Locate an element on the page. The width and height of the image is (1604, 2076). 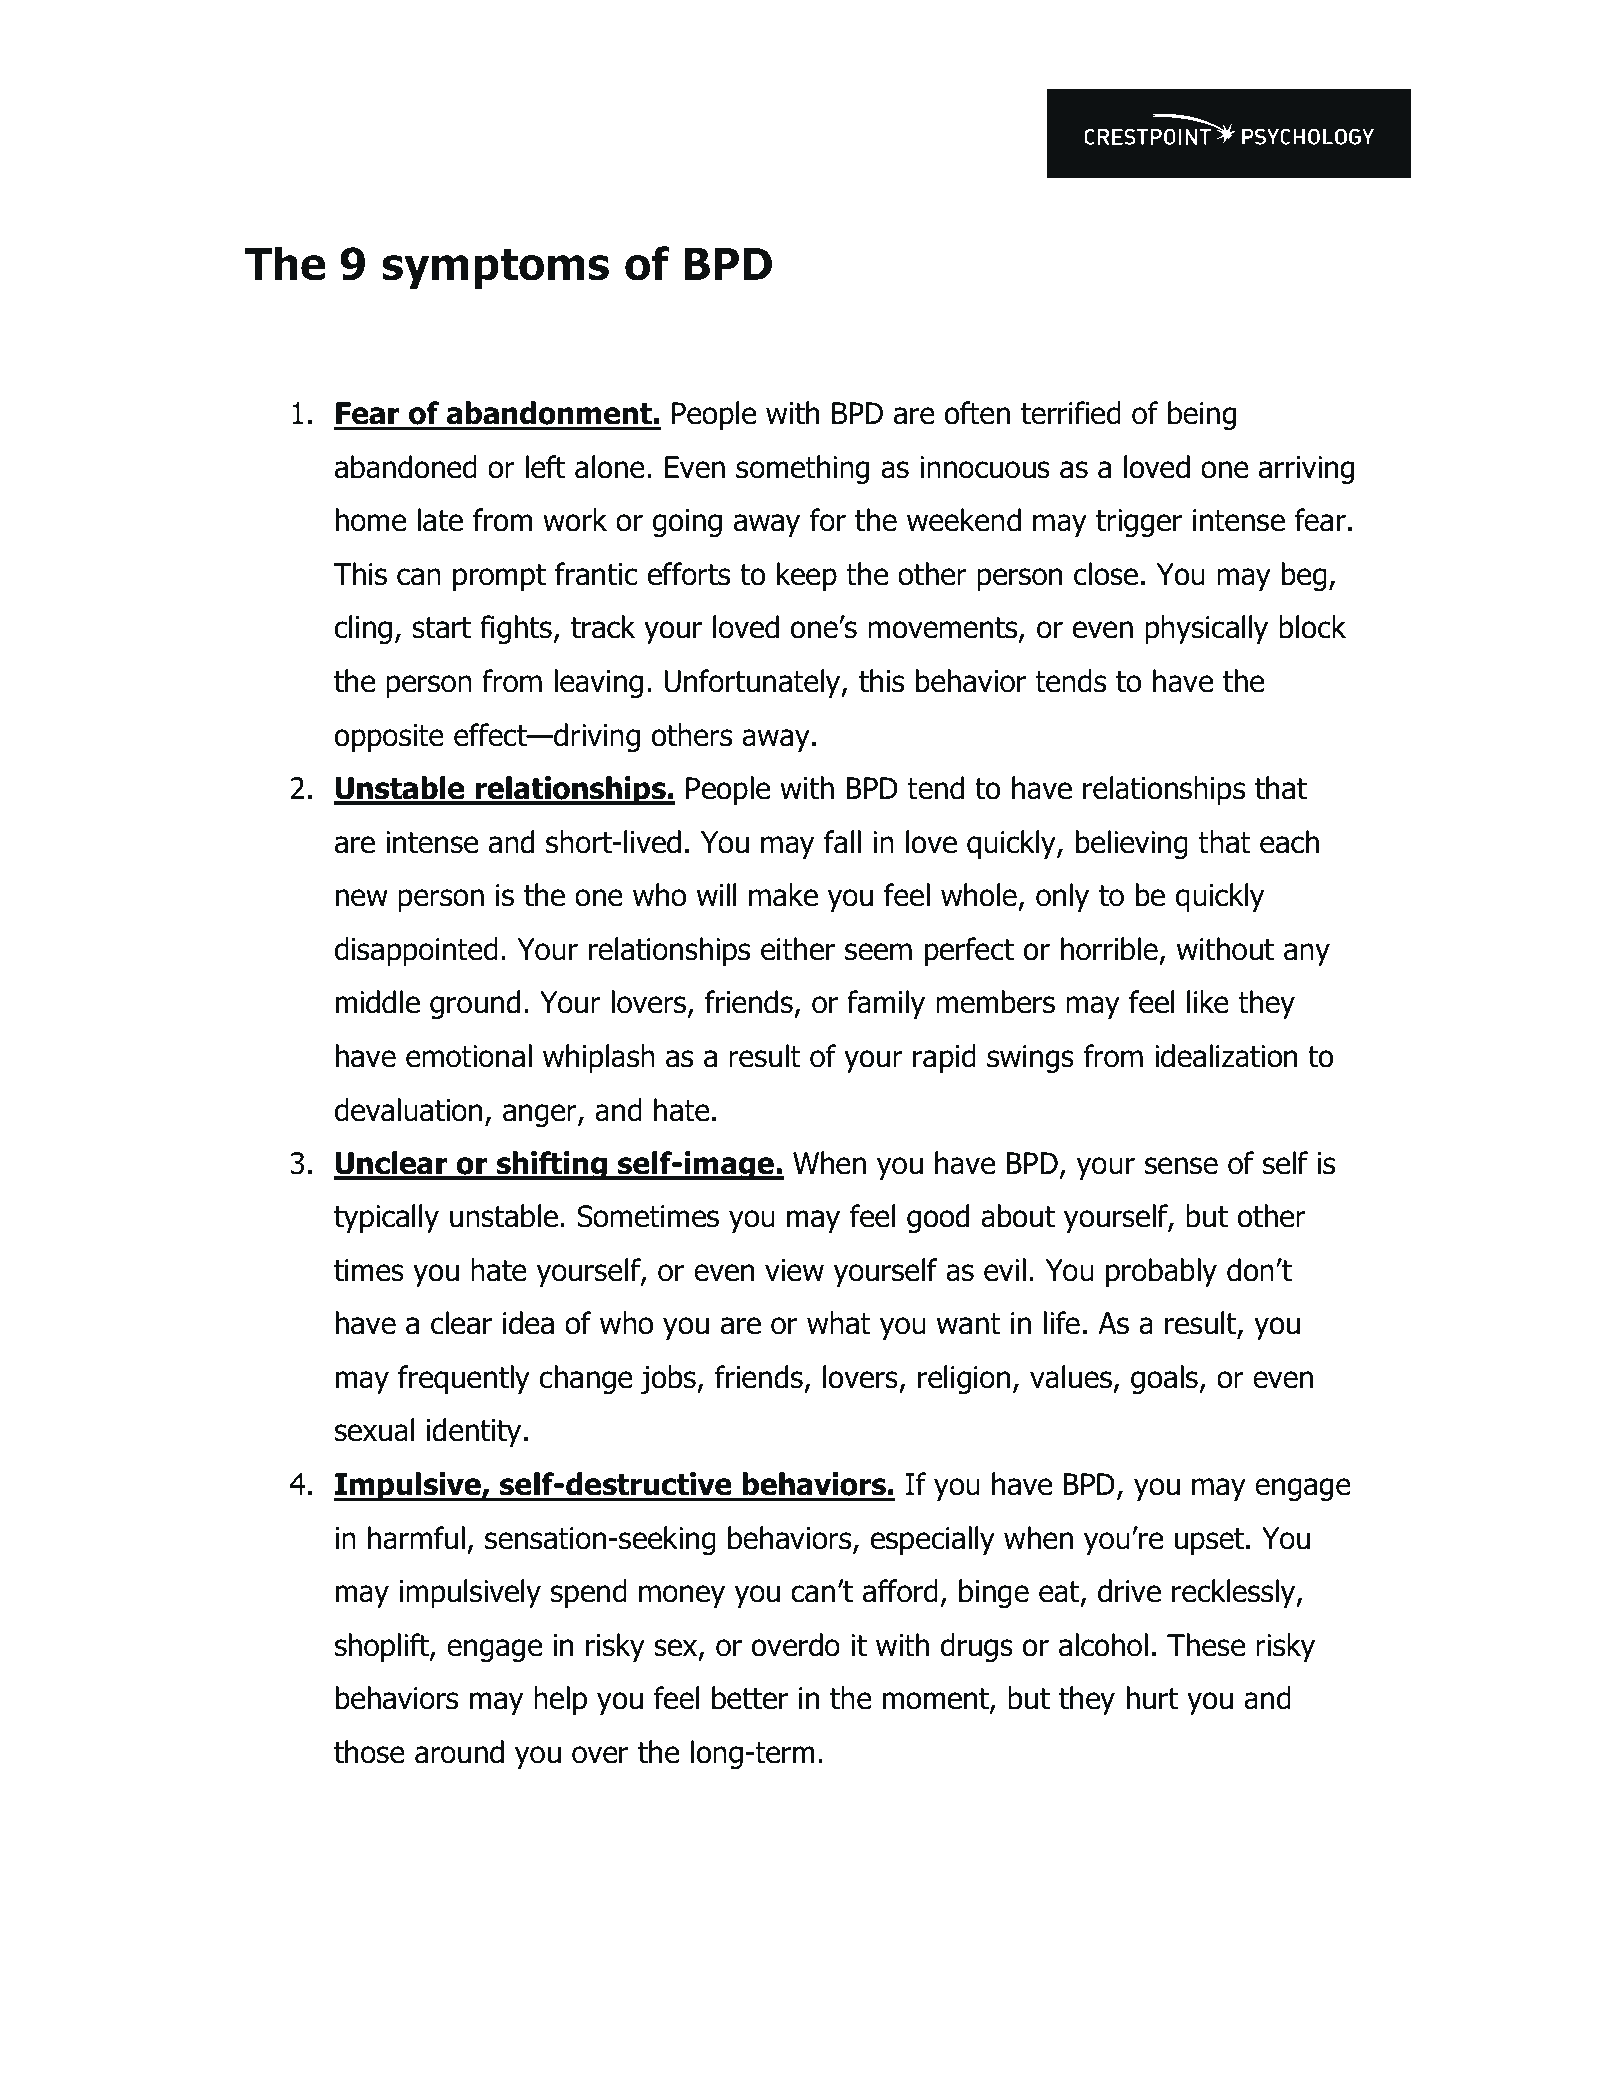
better is located at coordinates (750, 1698).
